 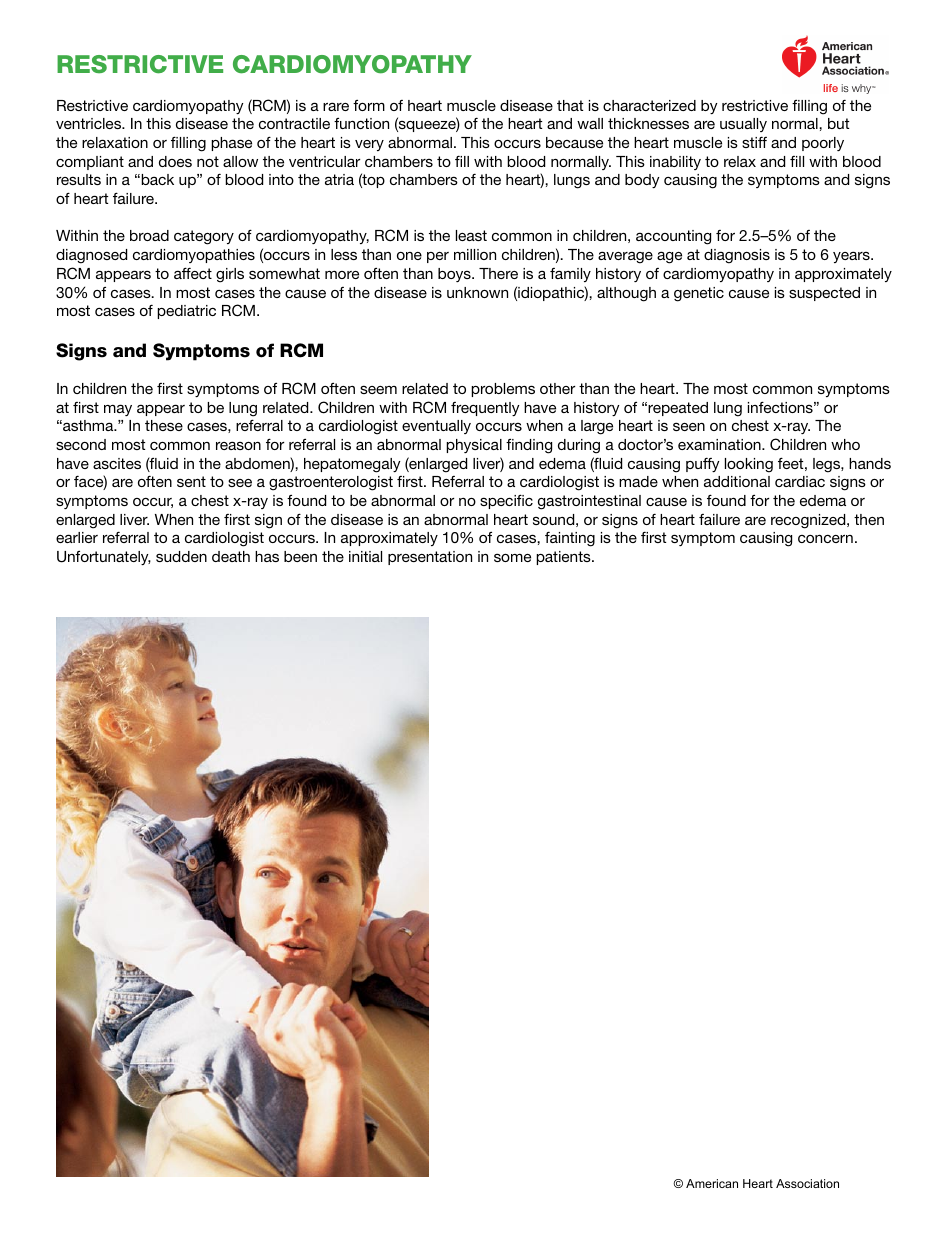 I want to click on concern, so click(x=825, y=539).
